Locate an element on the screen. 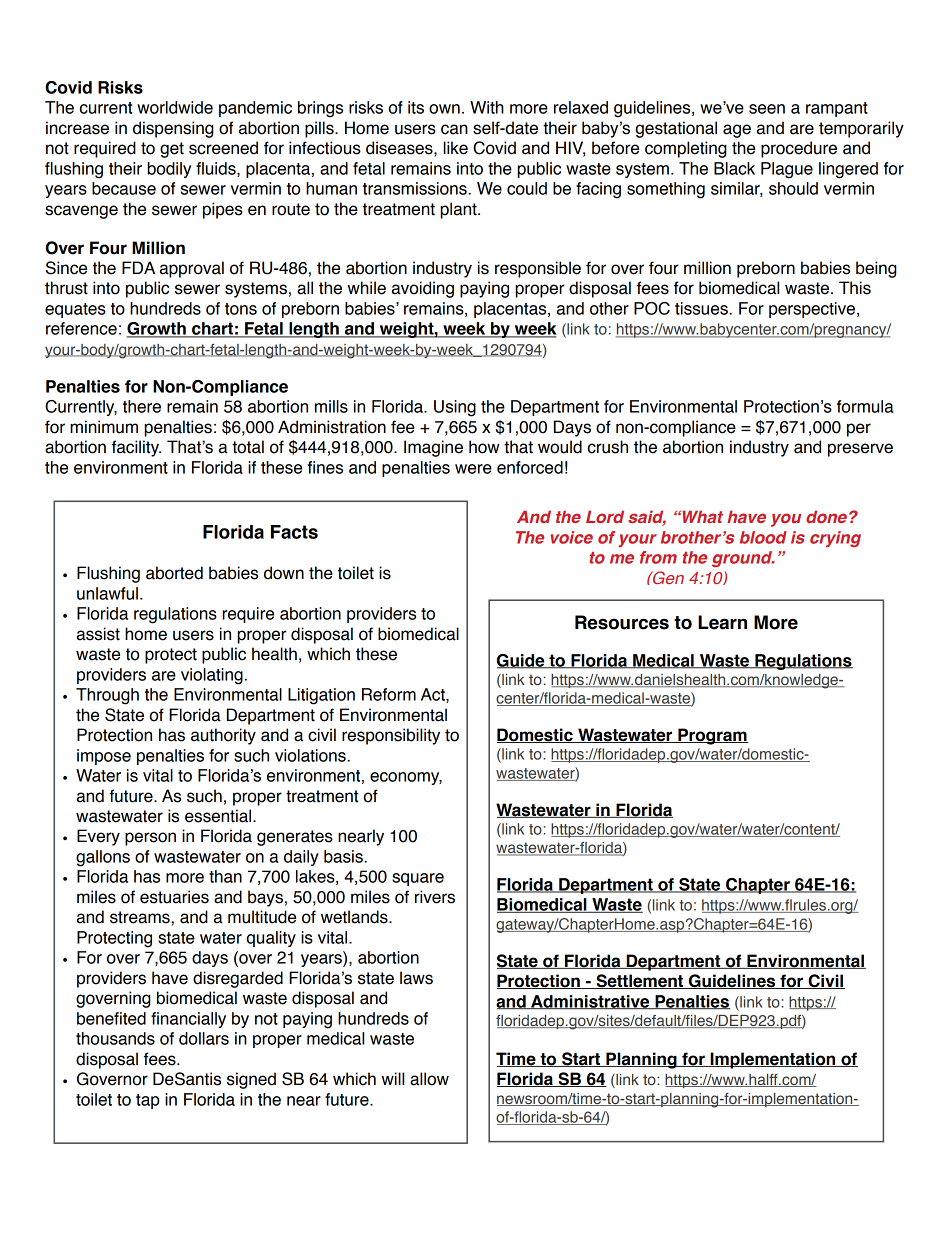  Program is located at coordinates (712, 736).
